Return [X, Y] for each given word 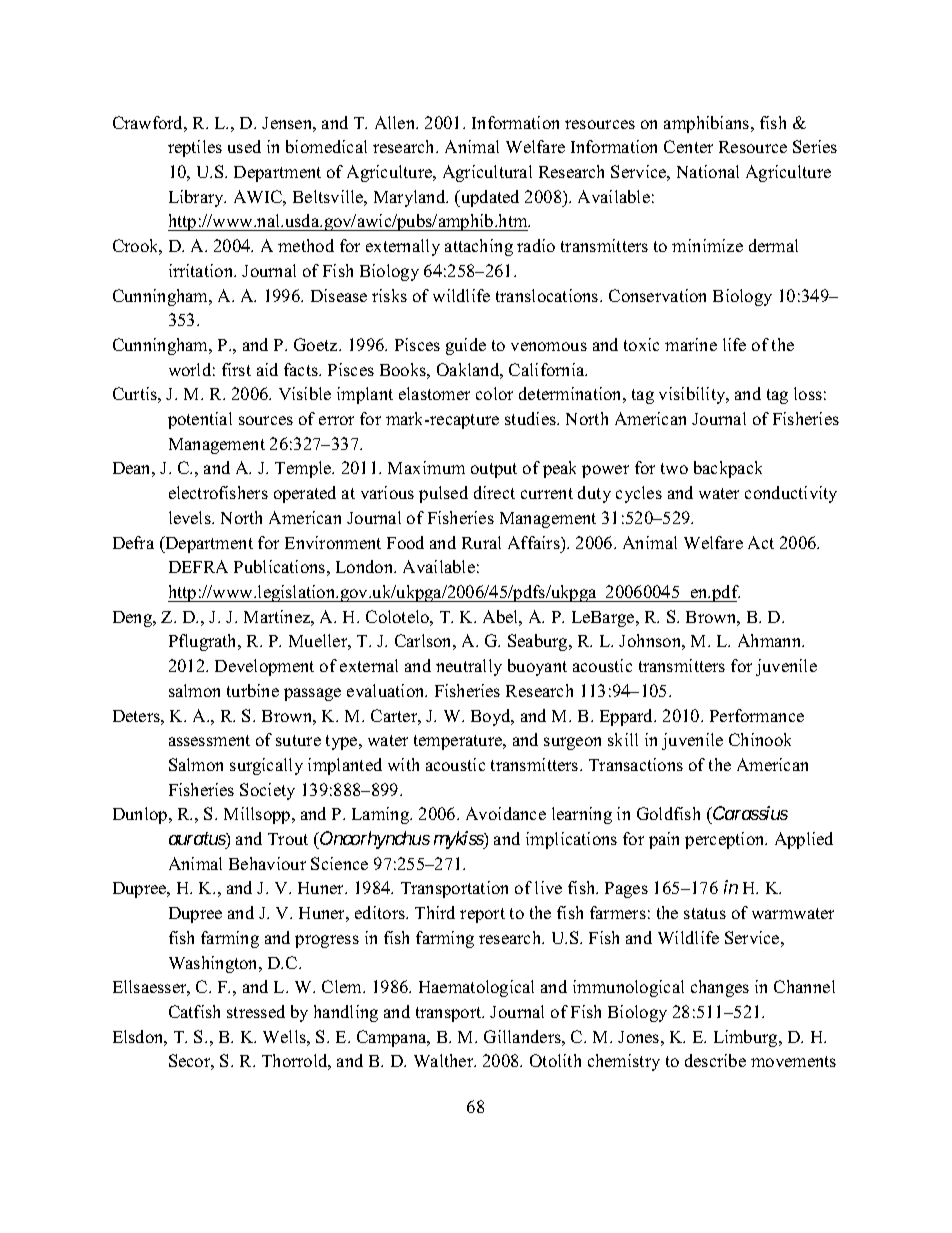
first [236, 369]
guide [466, 346]
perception [726, 840]
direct [494, 492]
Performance [757, 715]
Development [264, 667]
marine [691, 344]
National [708, 171]
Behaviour [267, 863]
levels [191, 517]
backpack [728, 469]
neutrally [469, 667]
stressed [256, 1011]
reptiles [195, 148]
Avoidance [506, 813]
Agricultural [487, 173]
